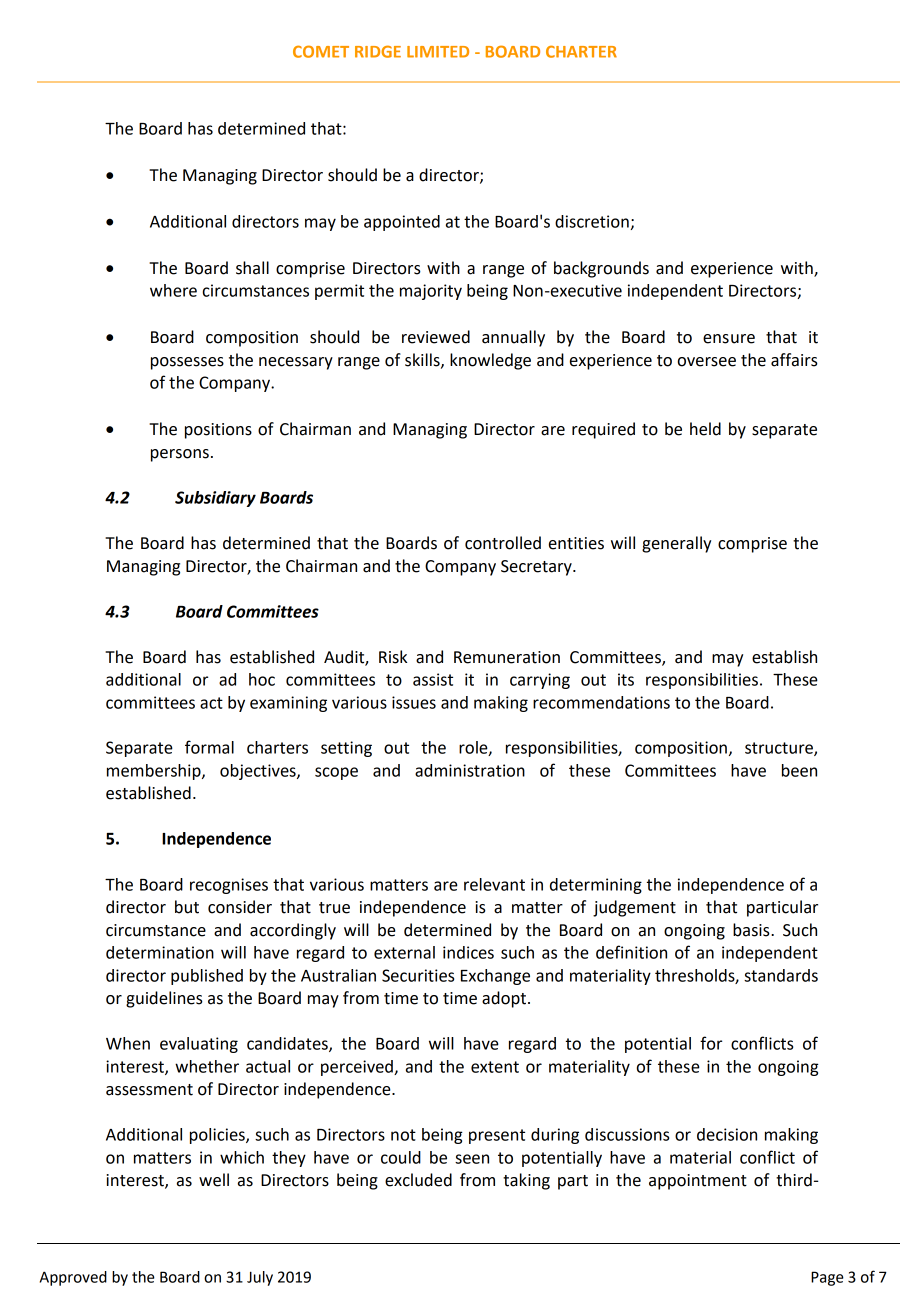 This image has height=1308, width=924. What do you see at coordinates (187, 907) in the image?
I see `but` at bounding box center [187, 907].
